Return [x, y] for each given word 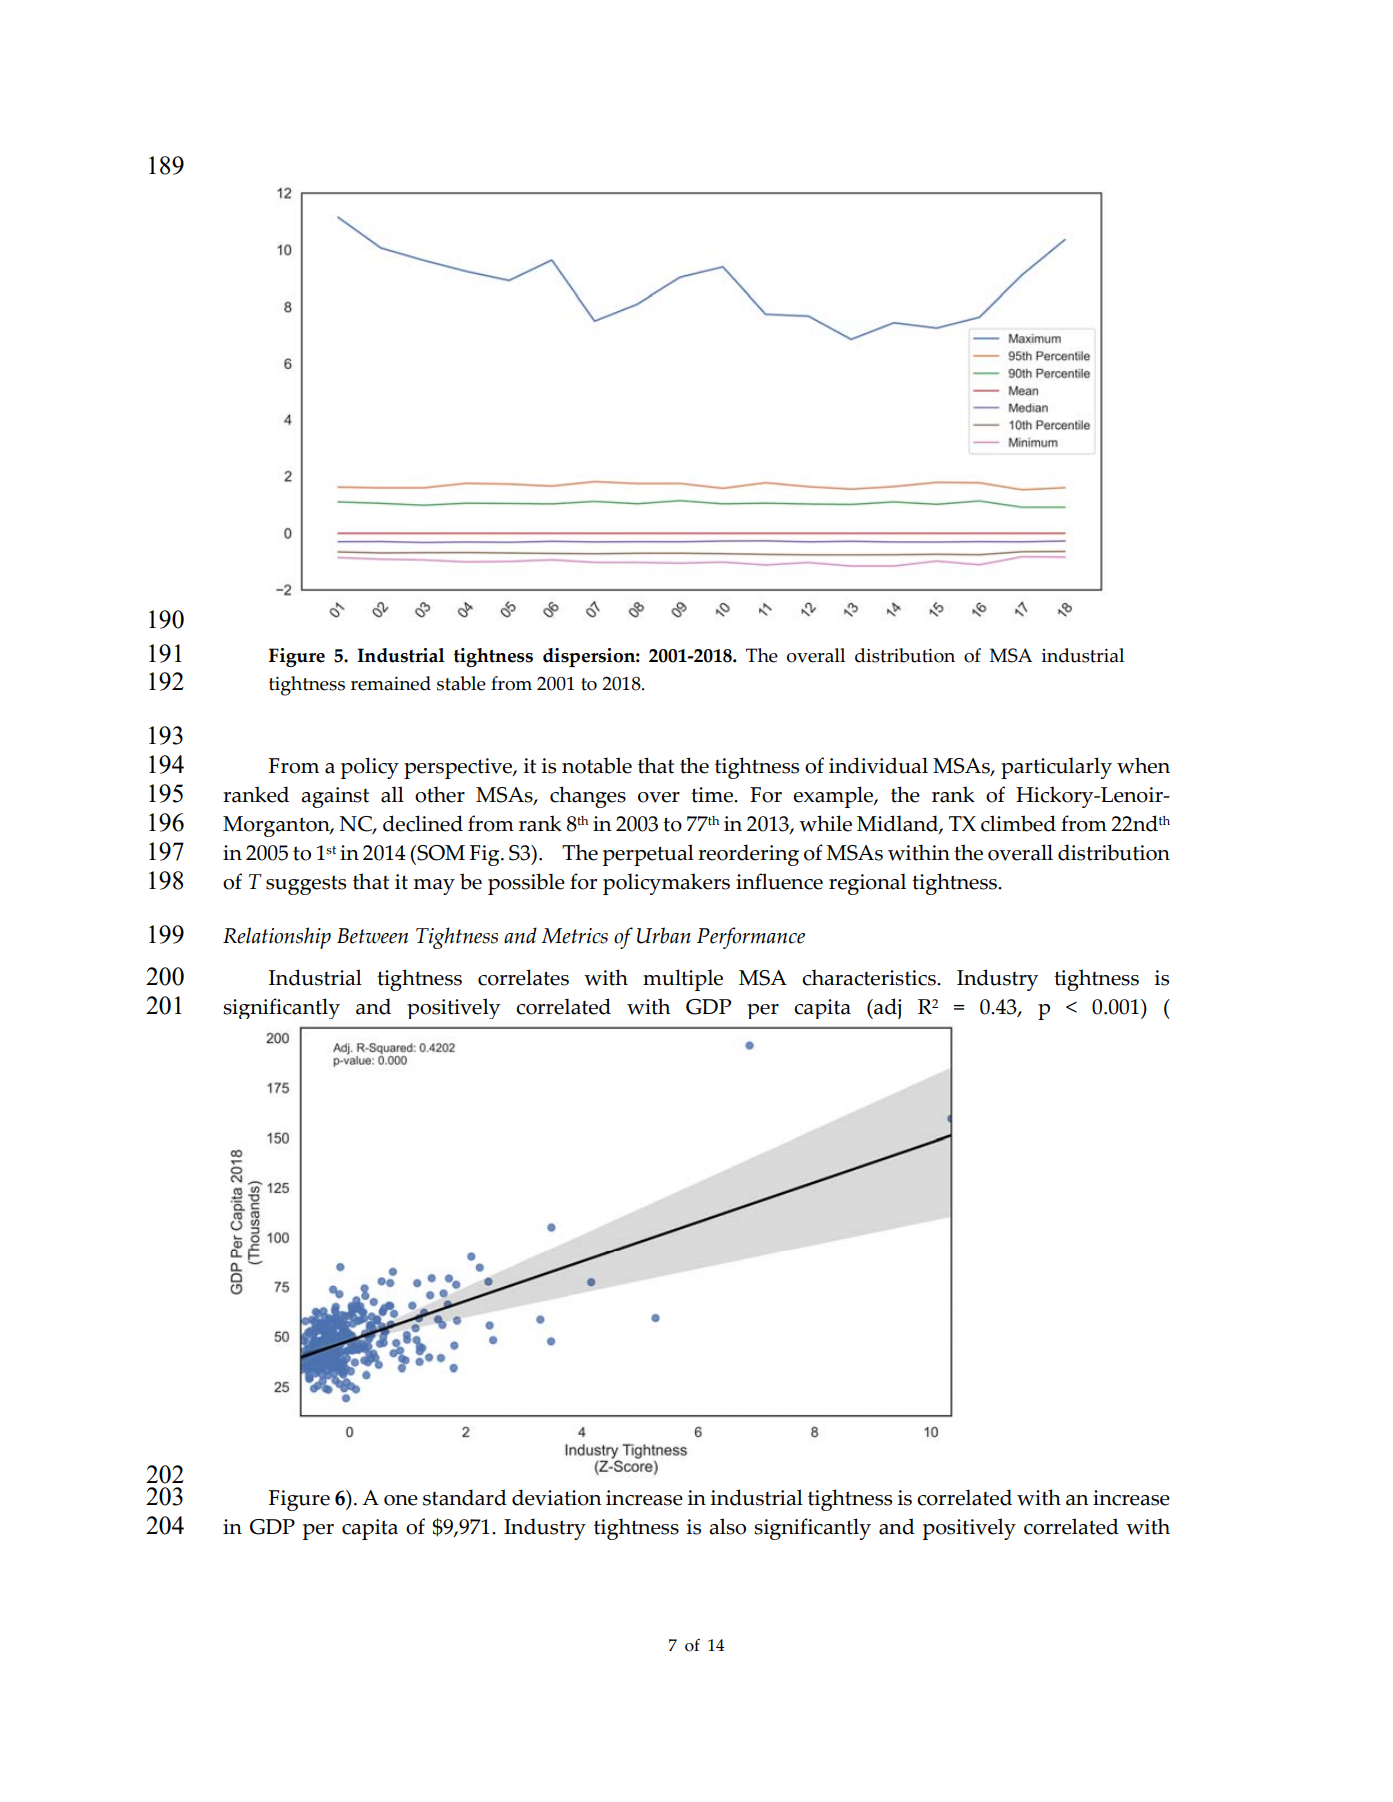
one [401, 1500]
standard [465, 1497]
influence [779, 881]
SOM [440, 853]
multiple [683, 980]
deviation [557, 1497]
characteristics [870, 977]
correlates [523, 977]
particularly [1056, 768]
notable [597, 765]
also [727, 1526]
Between [372, 936]
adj [886, 1008]
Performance [751, 938]
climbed [1018, 823]
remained [391, 683]
